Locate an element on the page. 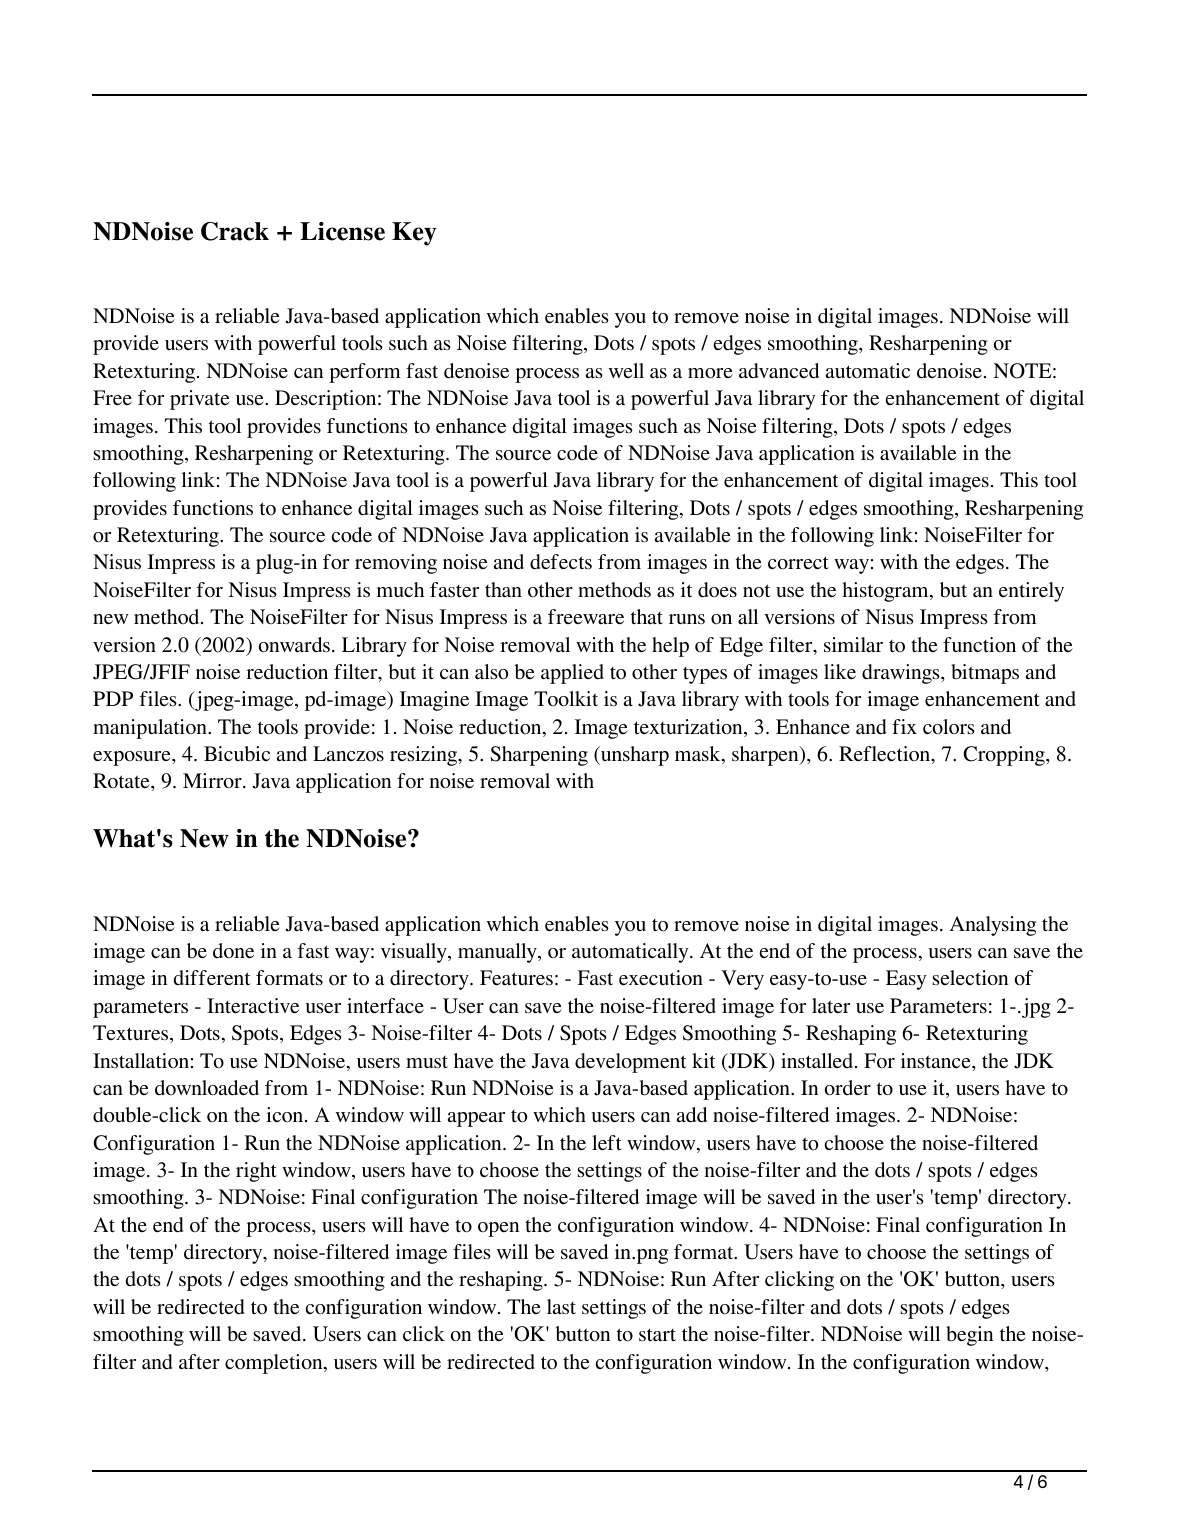 The height and width of the page is (1533, 1179). last is located at coordinates (561, 1306).
